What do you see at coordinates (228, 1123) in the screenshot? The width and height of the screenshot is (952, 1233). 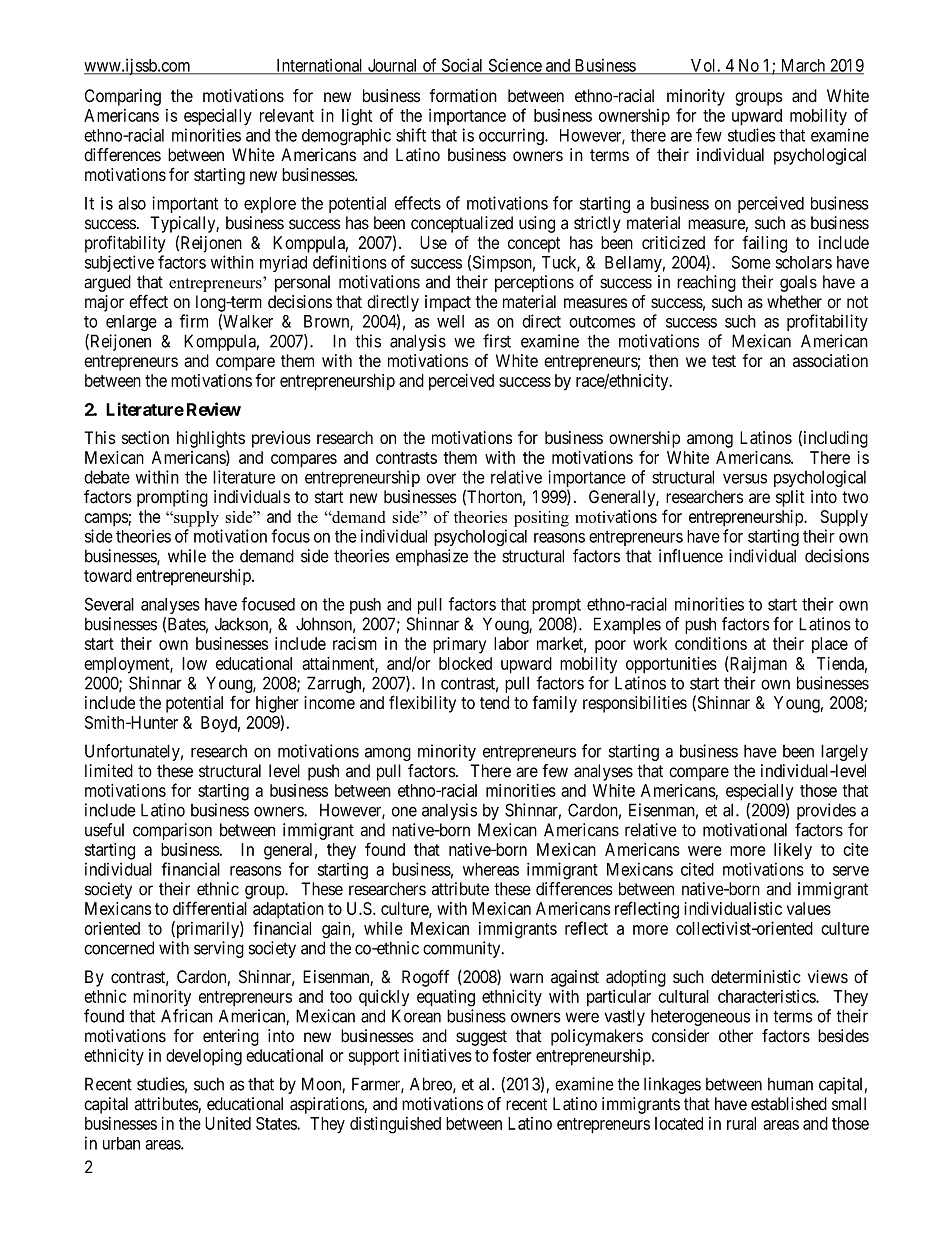 I see `United` at bounding box center [228, 1123].
